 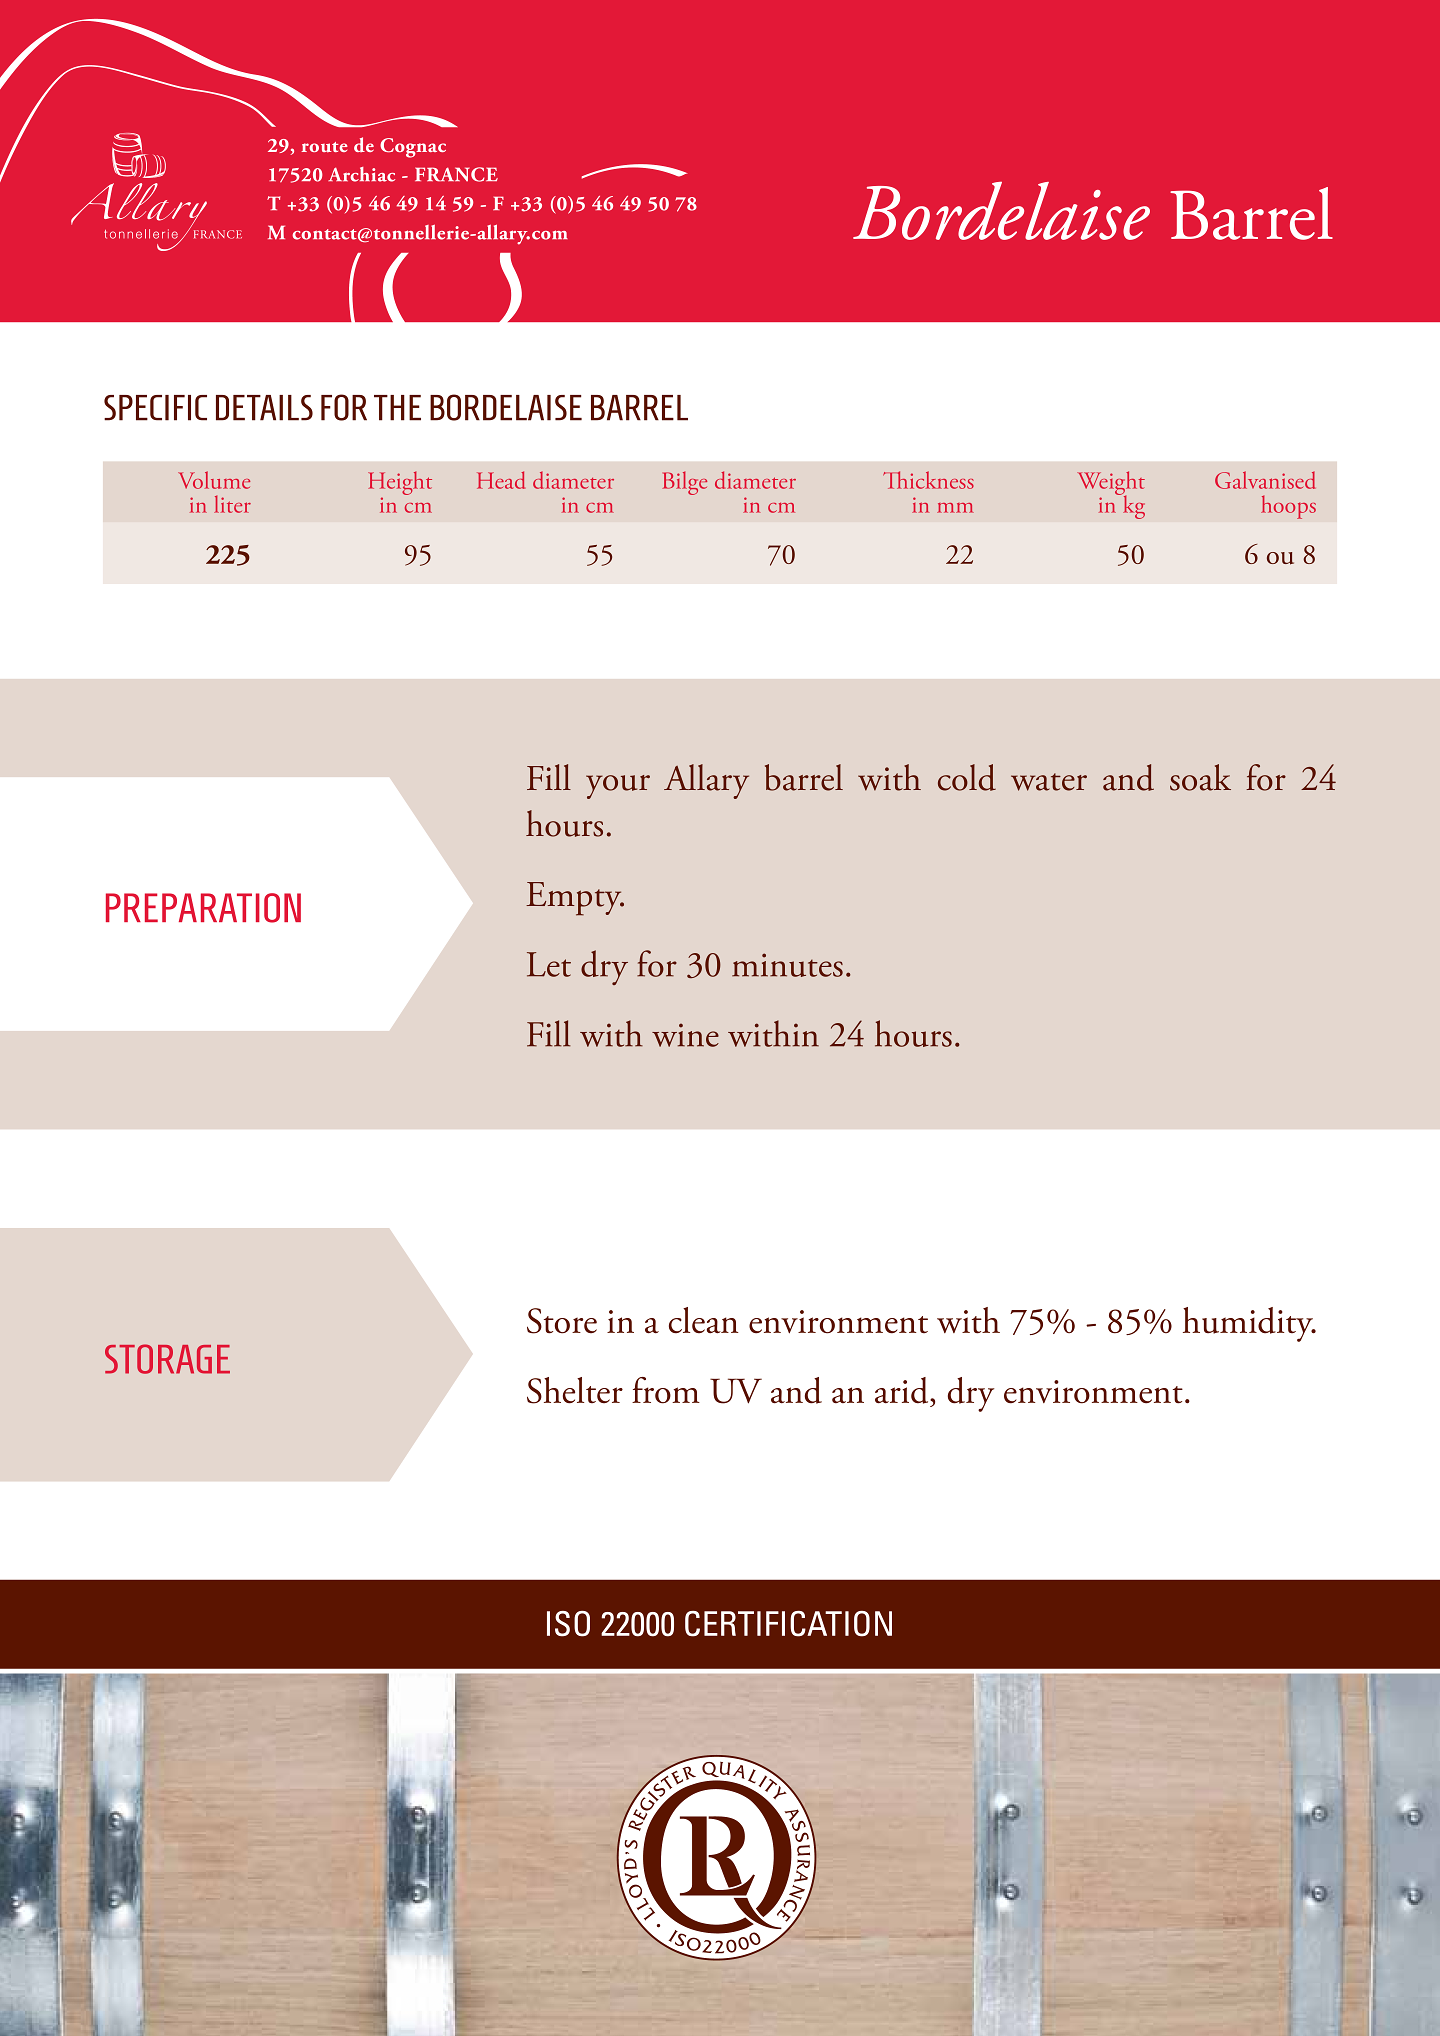 I want to click on Let, so click(x=549, y=964).
